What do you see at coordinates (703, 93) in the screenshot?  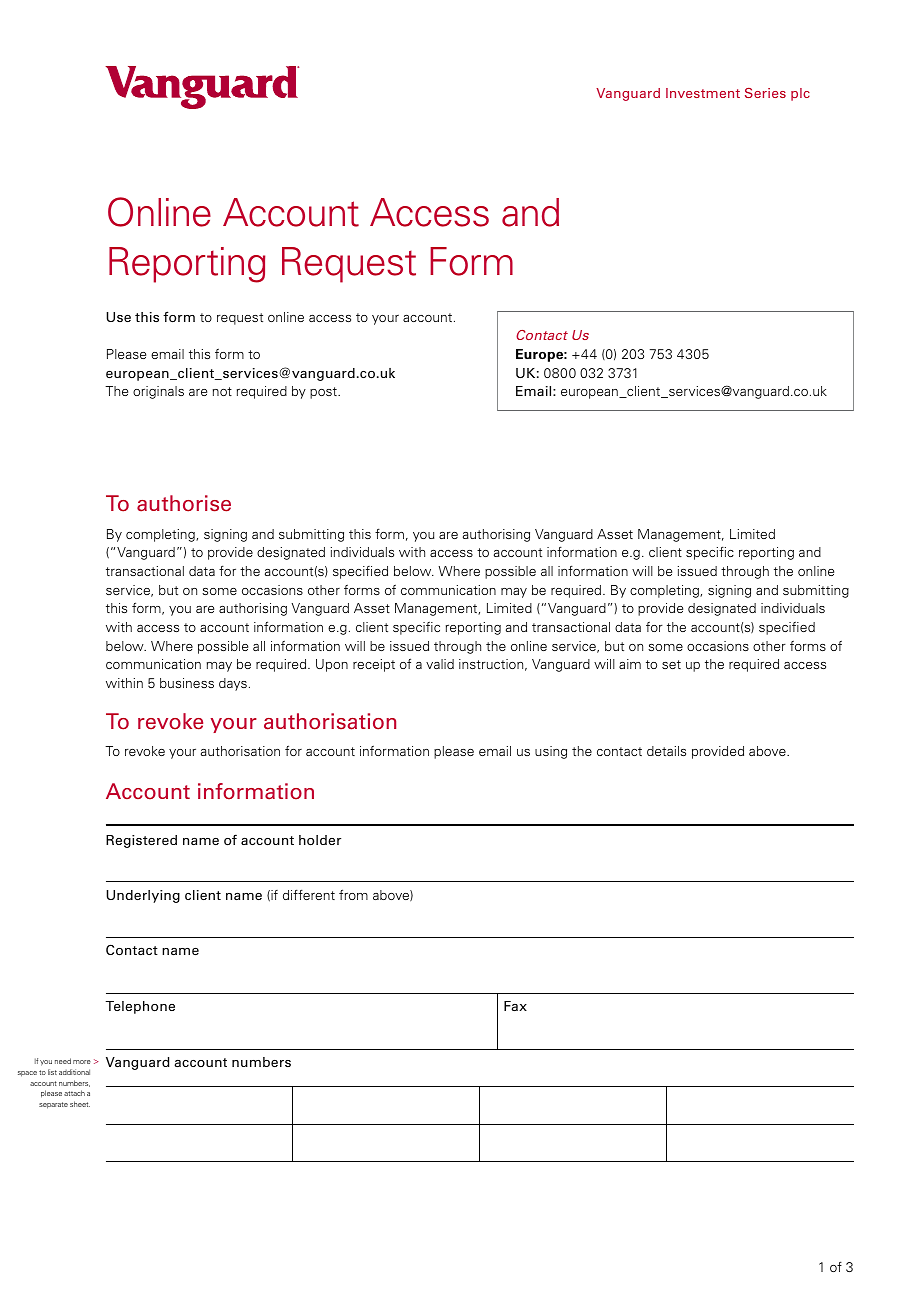 I see `Investment` at bounding box center [703, 93].
